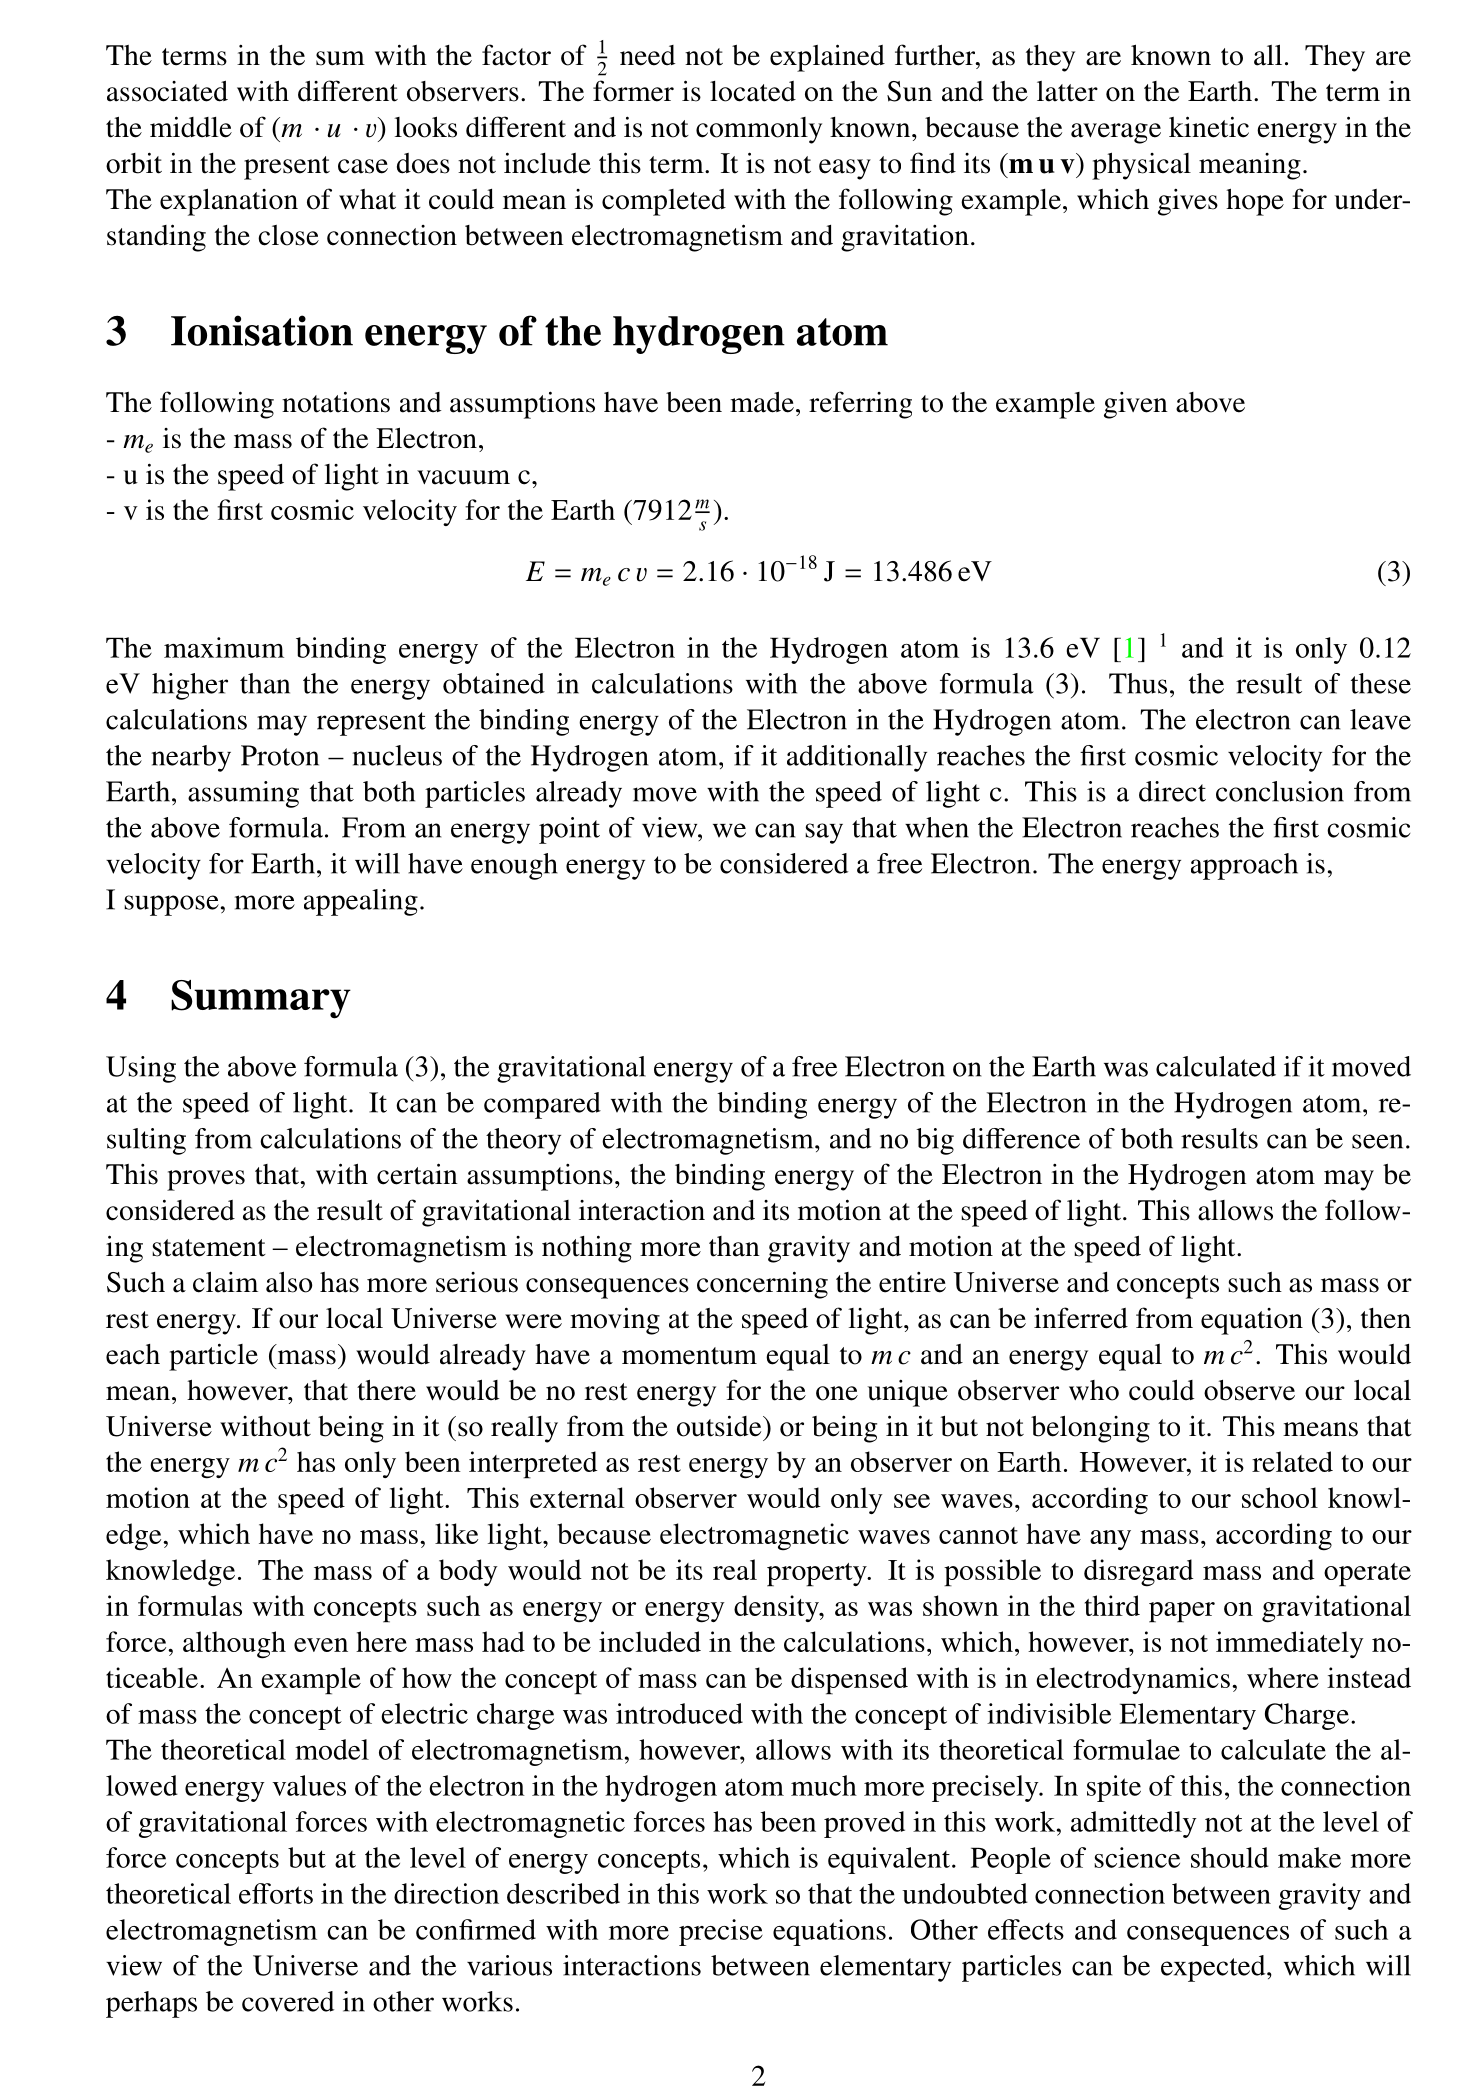  Describe the element at coordinates (890, 1860) in the screenshot. I see `equivalent` at that location.
